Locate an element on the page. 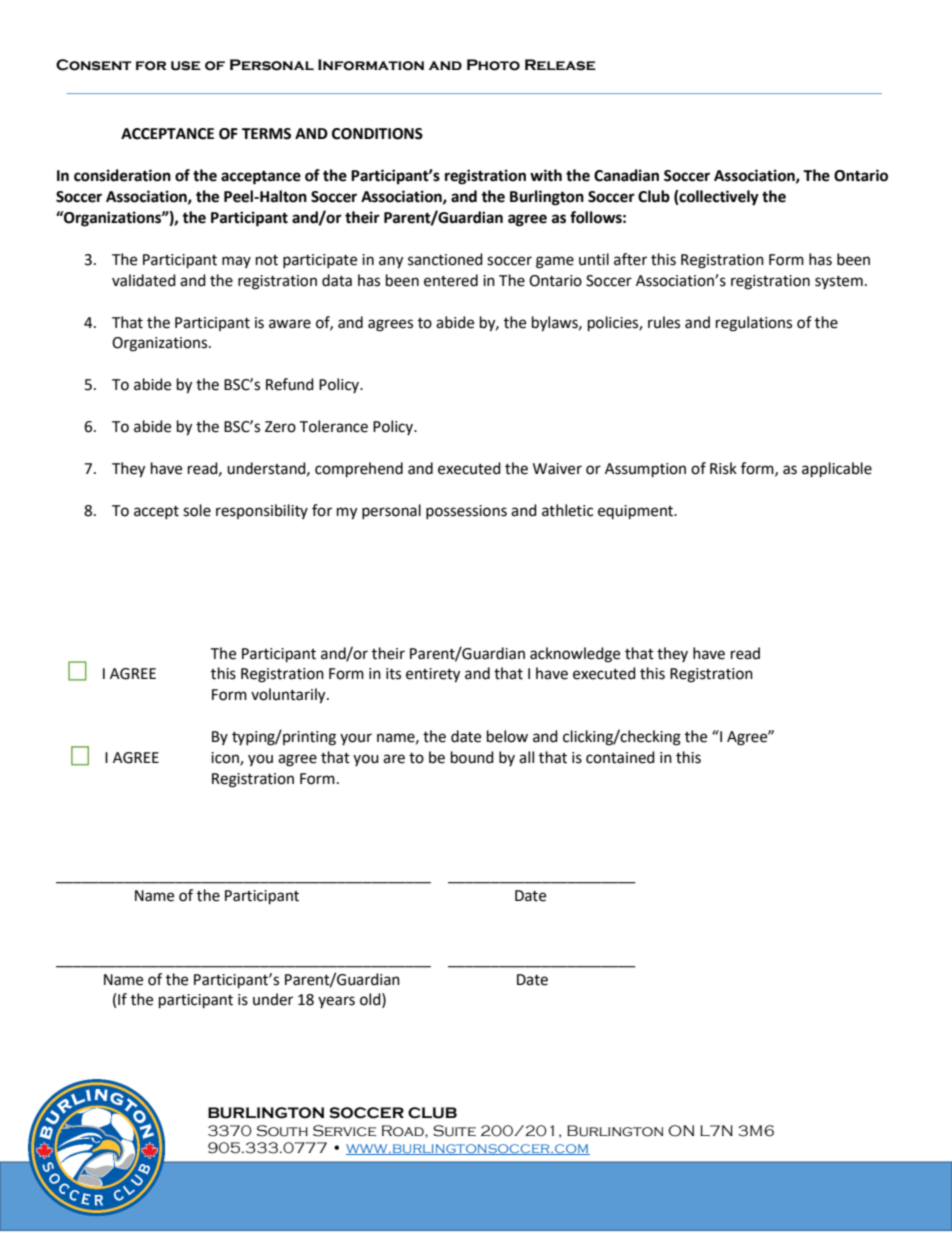  voluntarily is located at coordinates (289, 696).
